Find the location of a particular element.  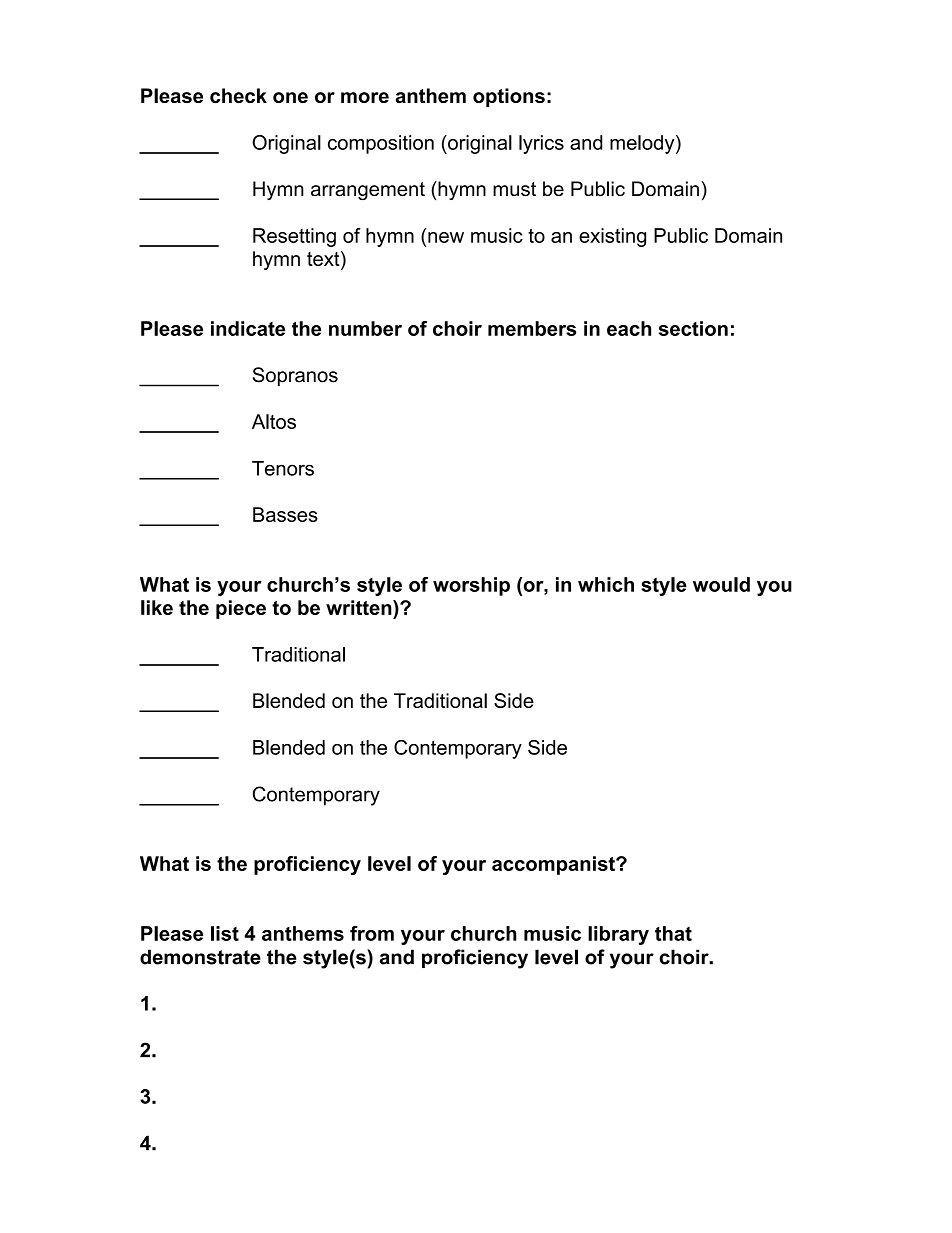

piece is located at coordinates (241, 609).
